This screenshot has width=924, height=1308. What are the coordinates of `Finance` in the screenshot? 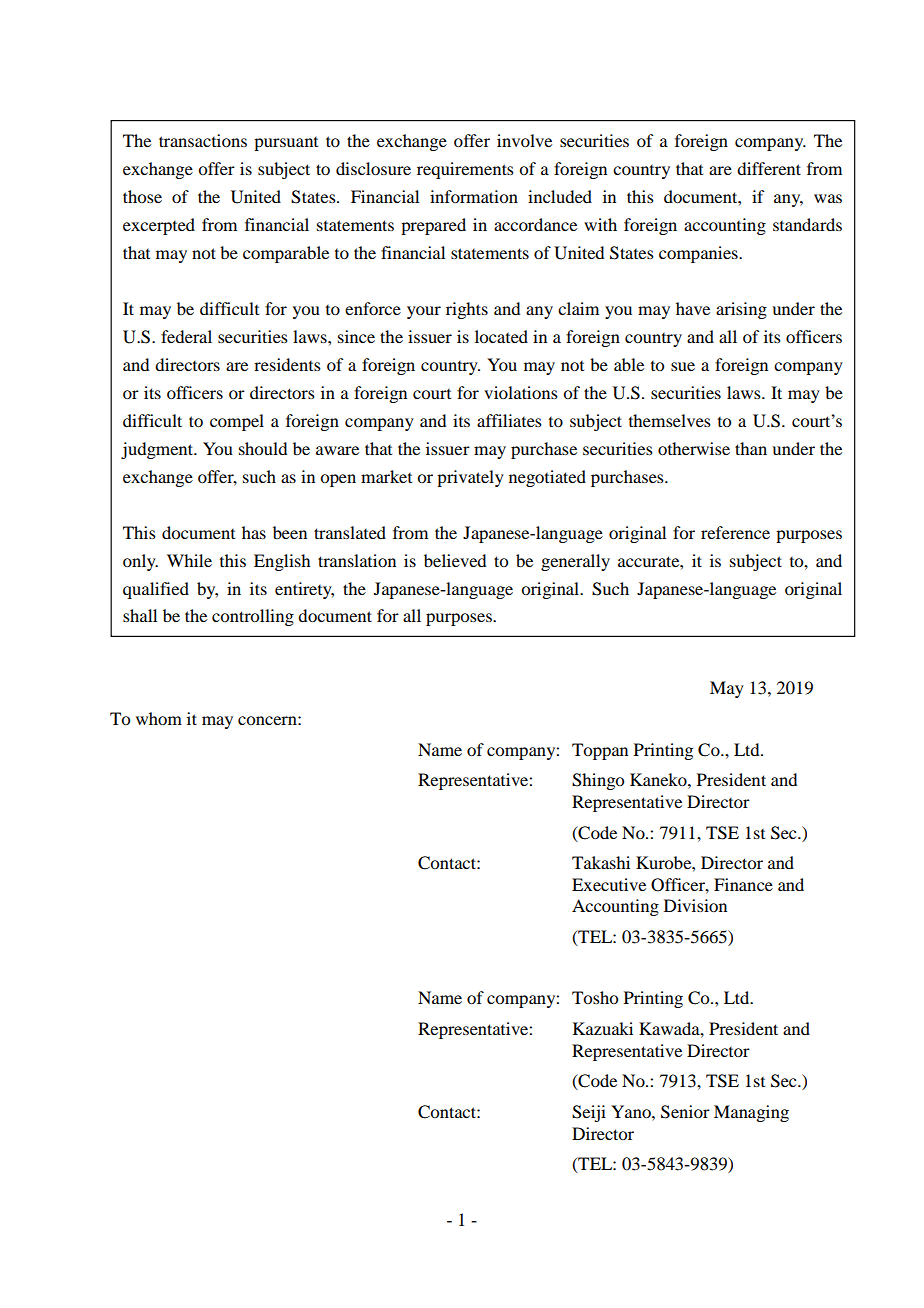 It's located at (743, 884).
